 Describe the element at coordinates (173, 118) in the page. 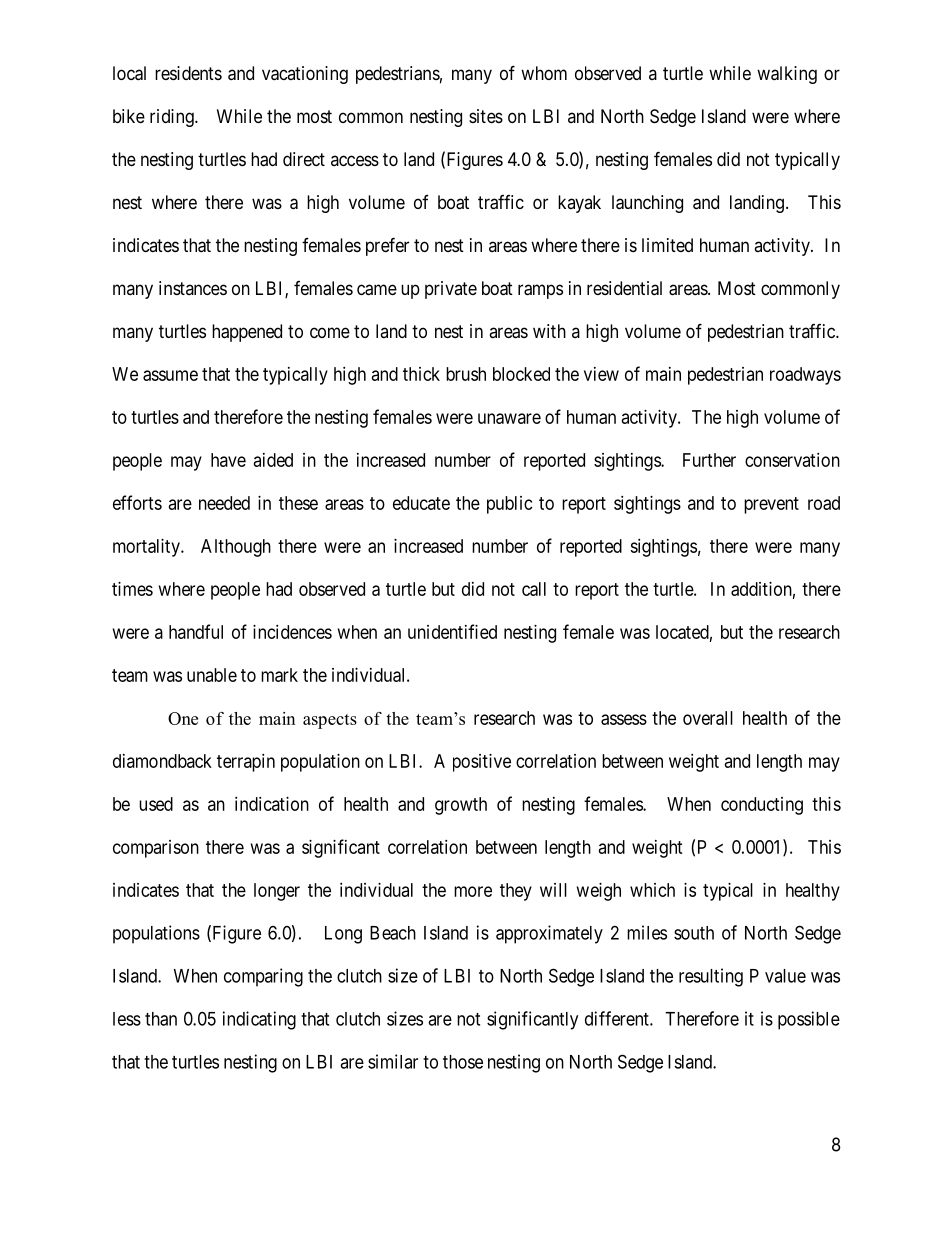

I see `riding` at that location.
